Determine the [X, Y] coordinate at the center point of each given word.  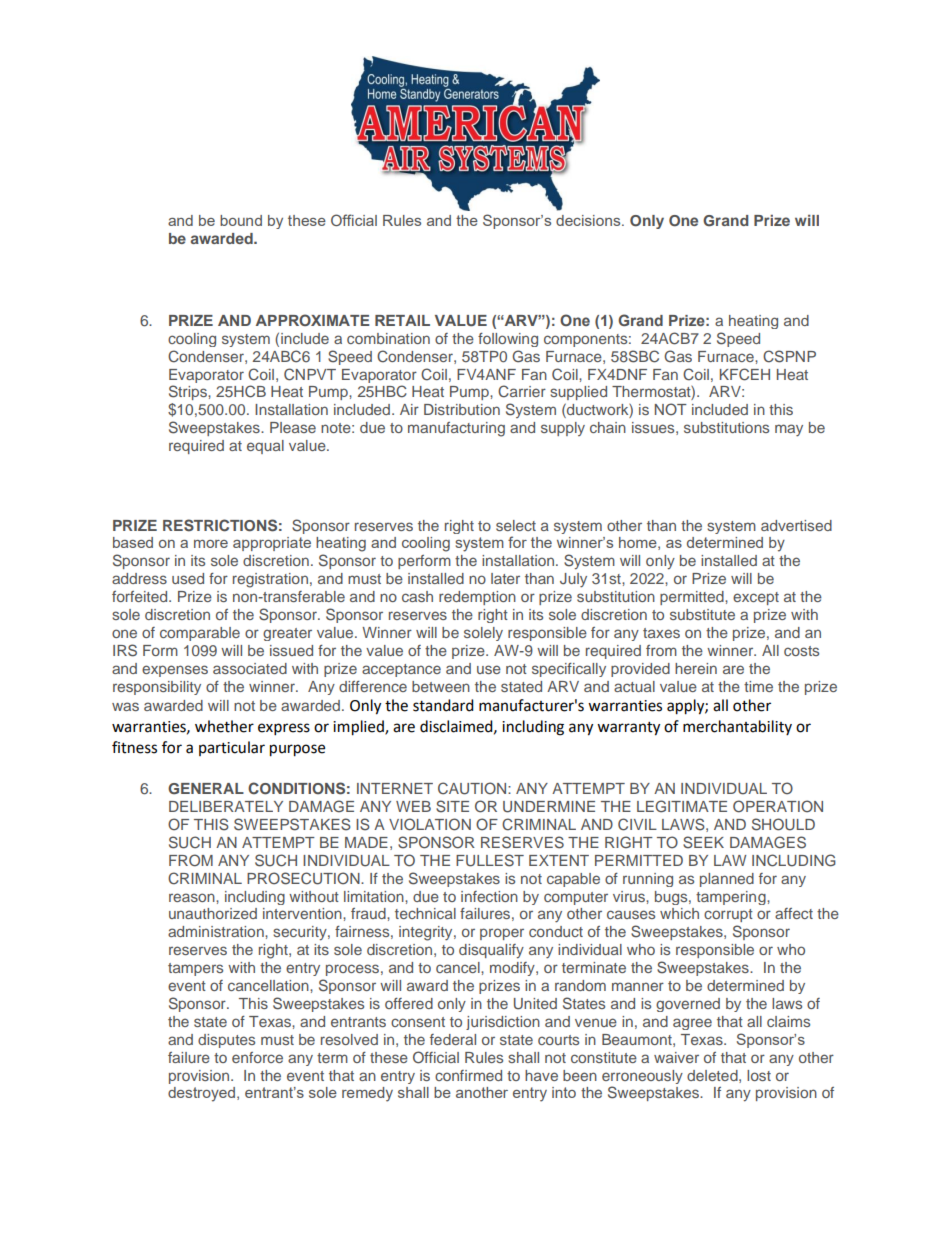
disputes [226, 1041]
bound [241, 220]
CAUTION [473, 788]
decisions [589, 220]
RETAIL [402, 320]
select [516, 525]
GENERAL [206, 789]
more [211, 544]
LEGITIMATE [682, 806]
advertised [796, 525]
